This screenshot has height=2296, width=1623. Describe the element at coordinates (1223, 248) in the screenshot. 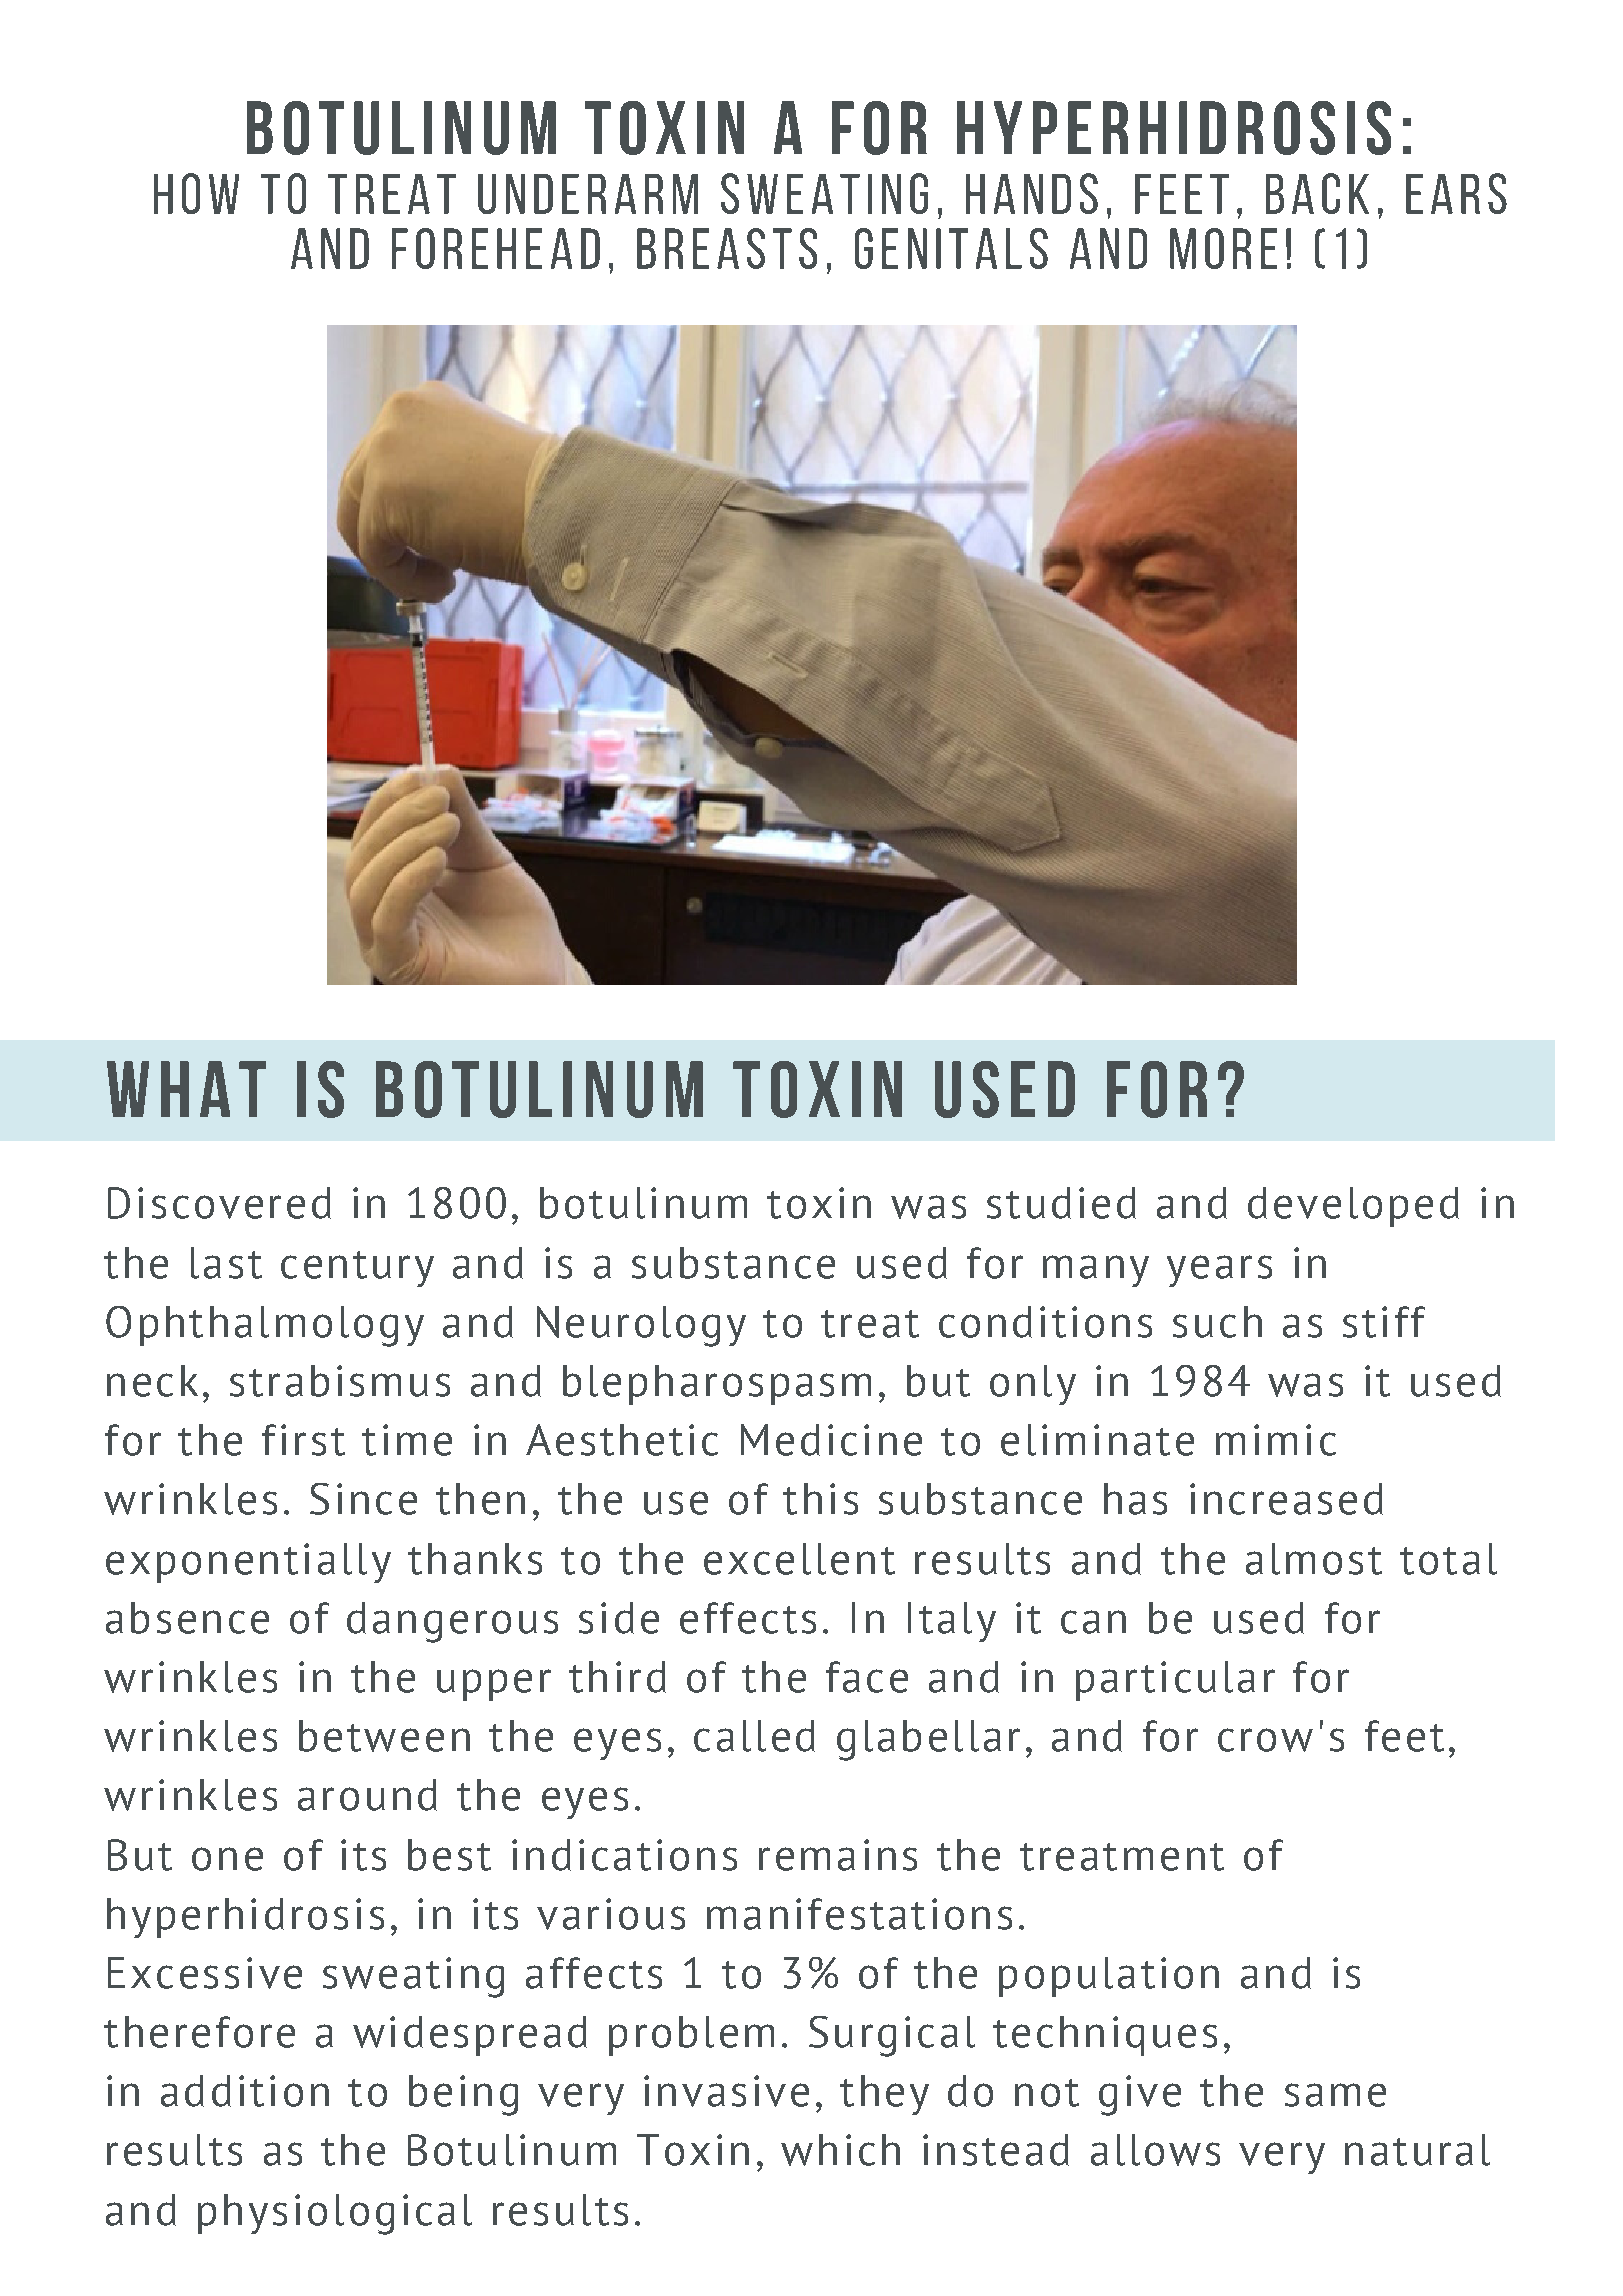

I see `MORE` at that location.
